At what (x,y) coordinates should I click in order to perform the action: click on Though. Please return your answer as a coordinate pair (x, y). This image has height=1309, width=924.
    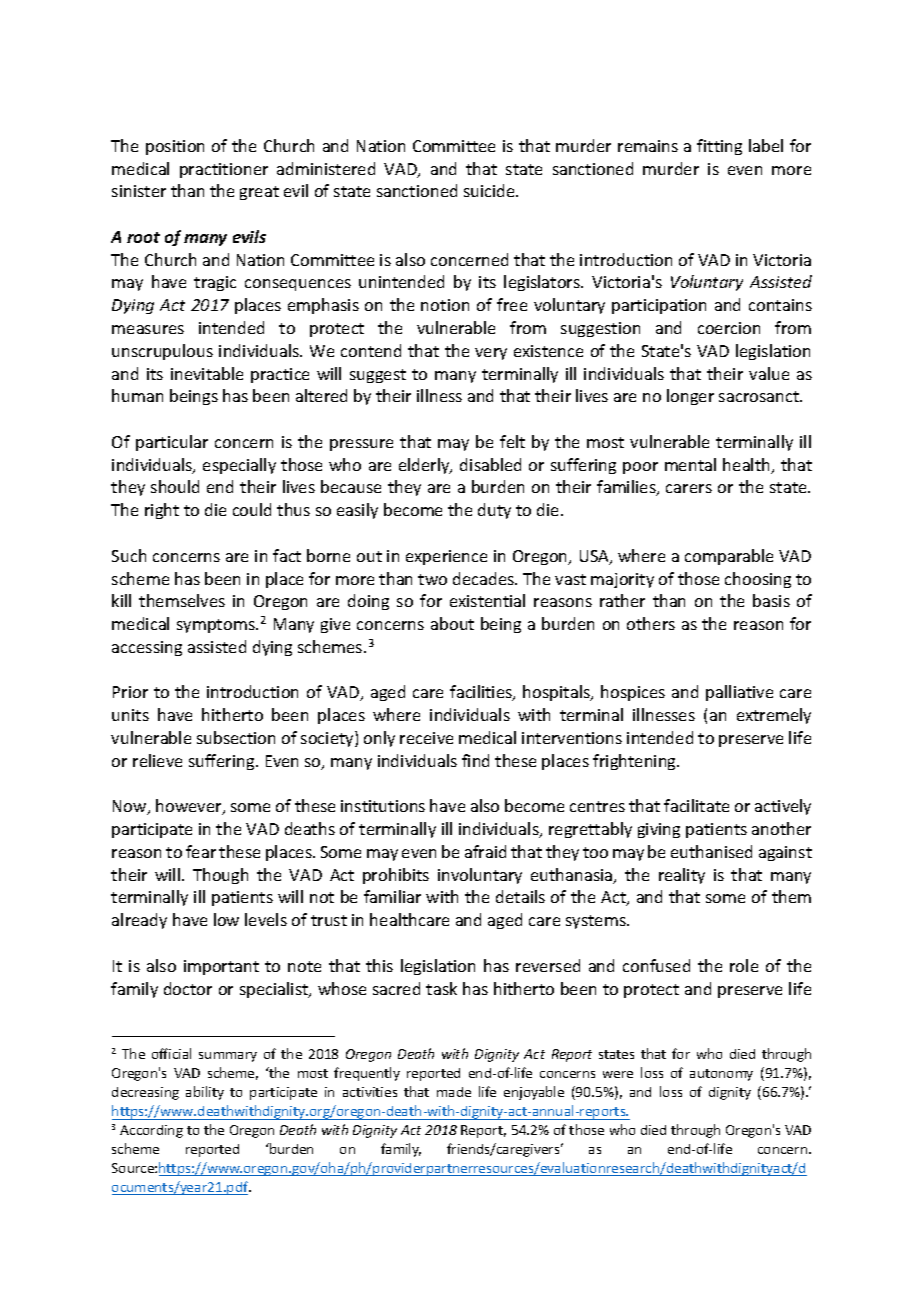
    Looking at the image, I should click on (220, 876).
